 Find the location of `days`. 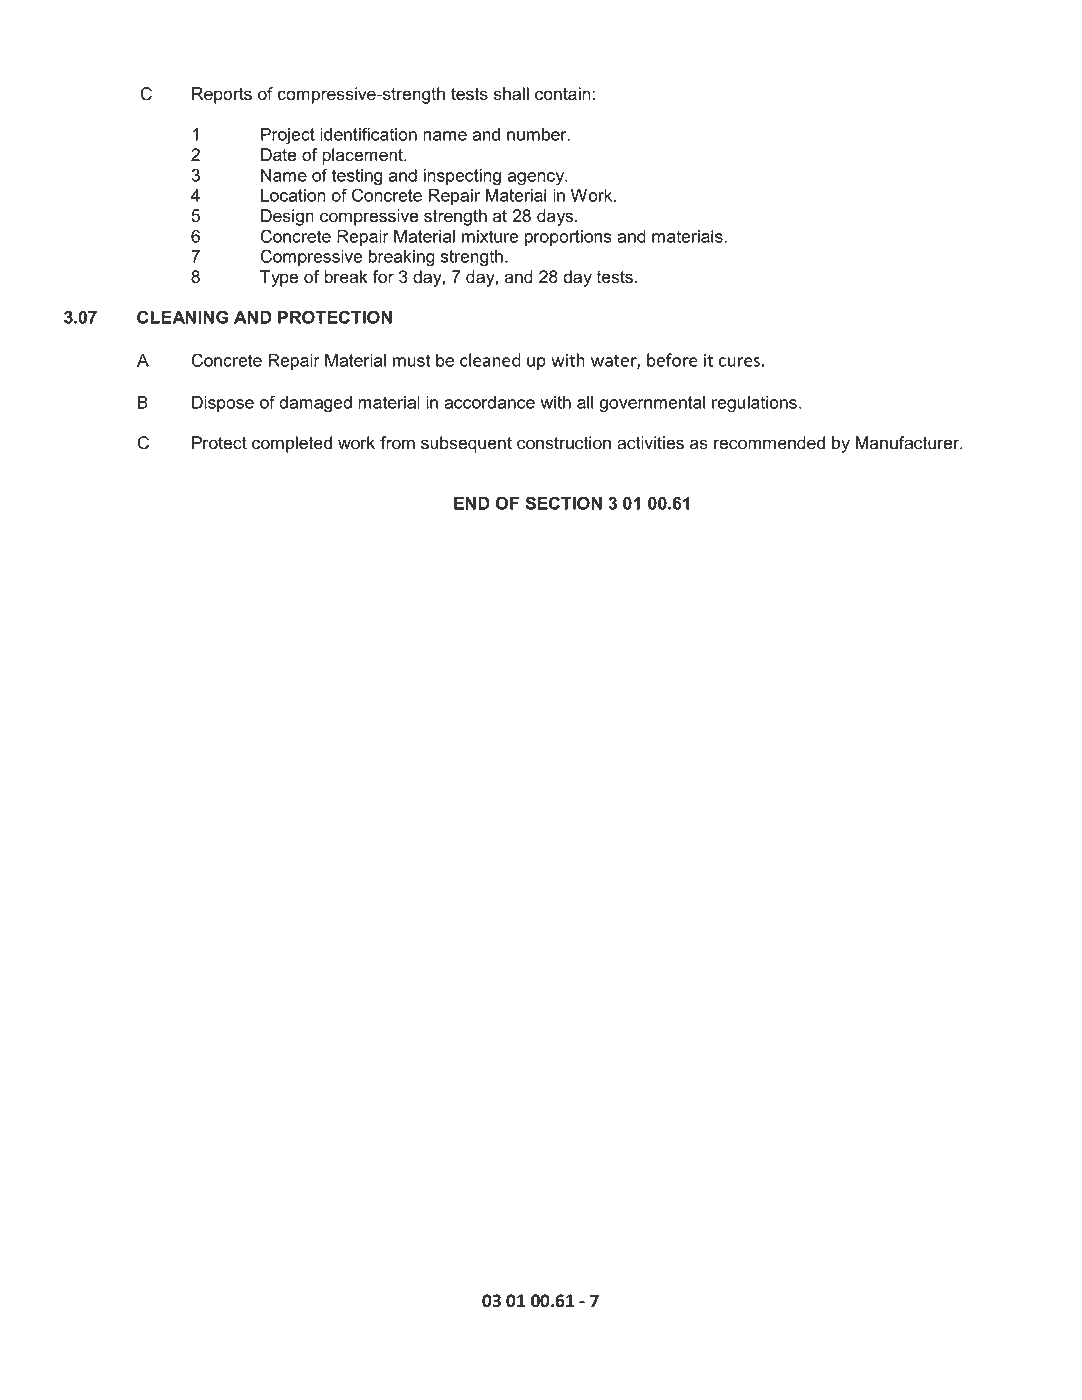

days is located at coordinates (556, 217).
